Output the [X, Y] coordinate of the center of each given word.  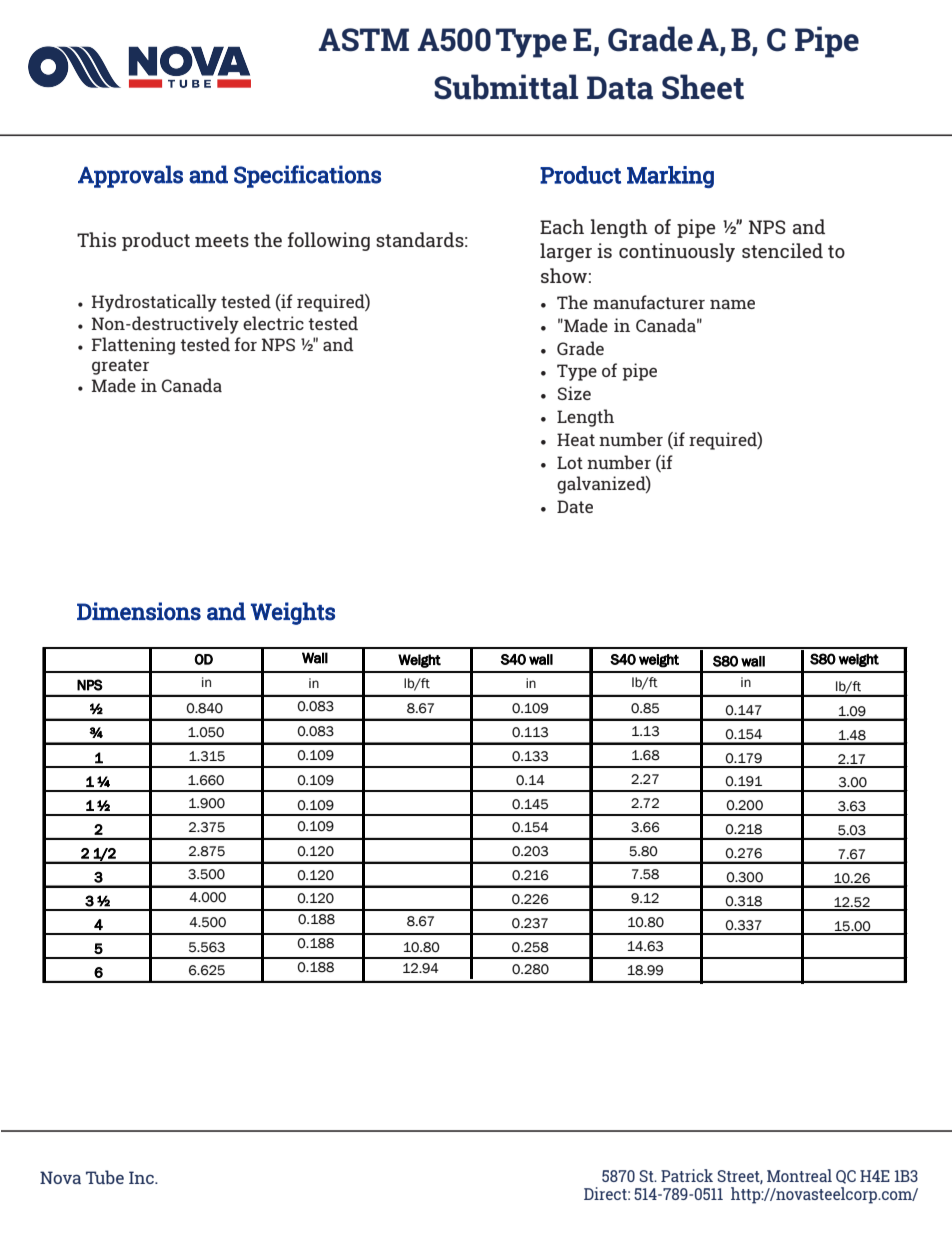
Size [574, 393]
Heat [576, 439]
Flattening [133, 346]
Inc [142, 1177]
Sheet [703, 87]
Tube [105, 1177]
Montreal [799, 1175]
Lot [570, 462]
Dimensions [139, 611]
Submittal [506, 87]
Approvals [130, 176]
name [732, 304]
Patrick [687, 1175]
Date [575, 506]
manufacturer [649, 302]
